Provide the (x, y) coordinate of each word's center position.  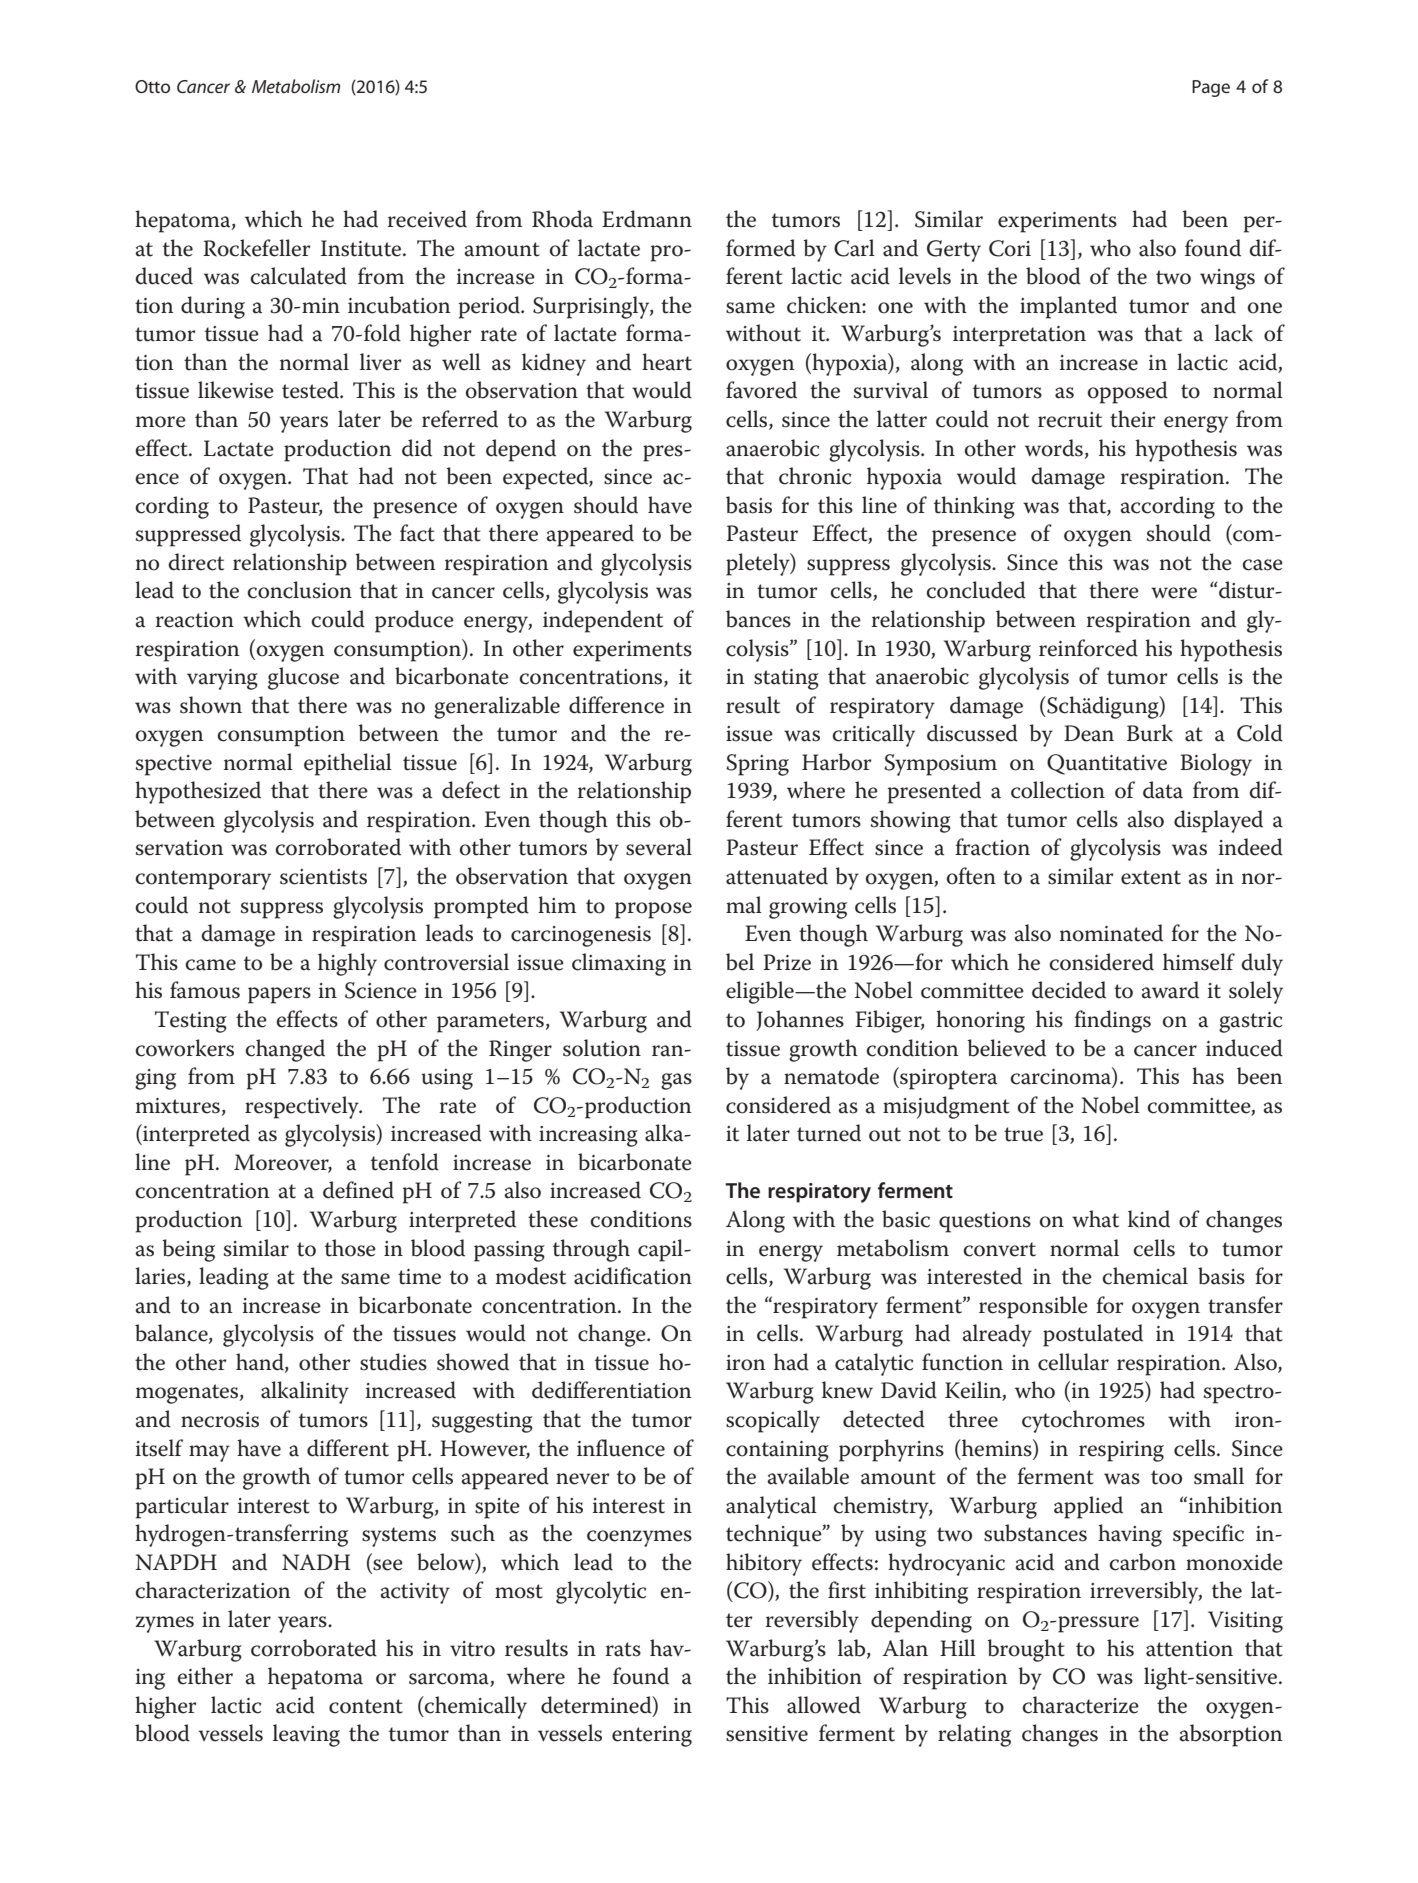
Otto (152, 86)
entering (652, 1736)
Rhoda (562, 219)
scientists (323, 877)
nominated (1111, 933)
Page (1211, 88)
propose (653, 910)
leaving (306, 1735)
